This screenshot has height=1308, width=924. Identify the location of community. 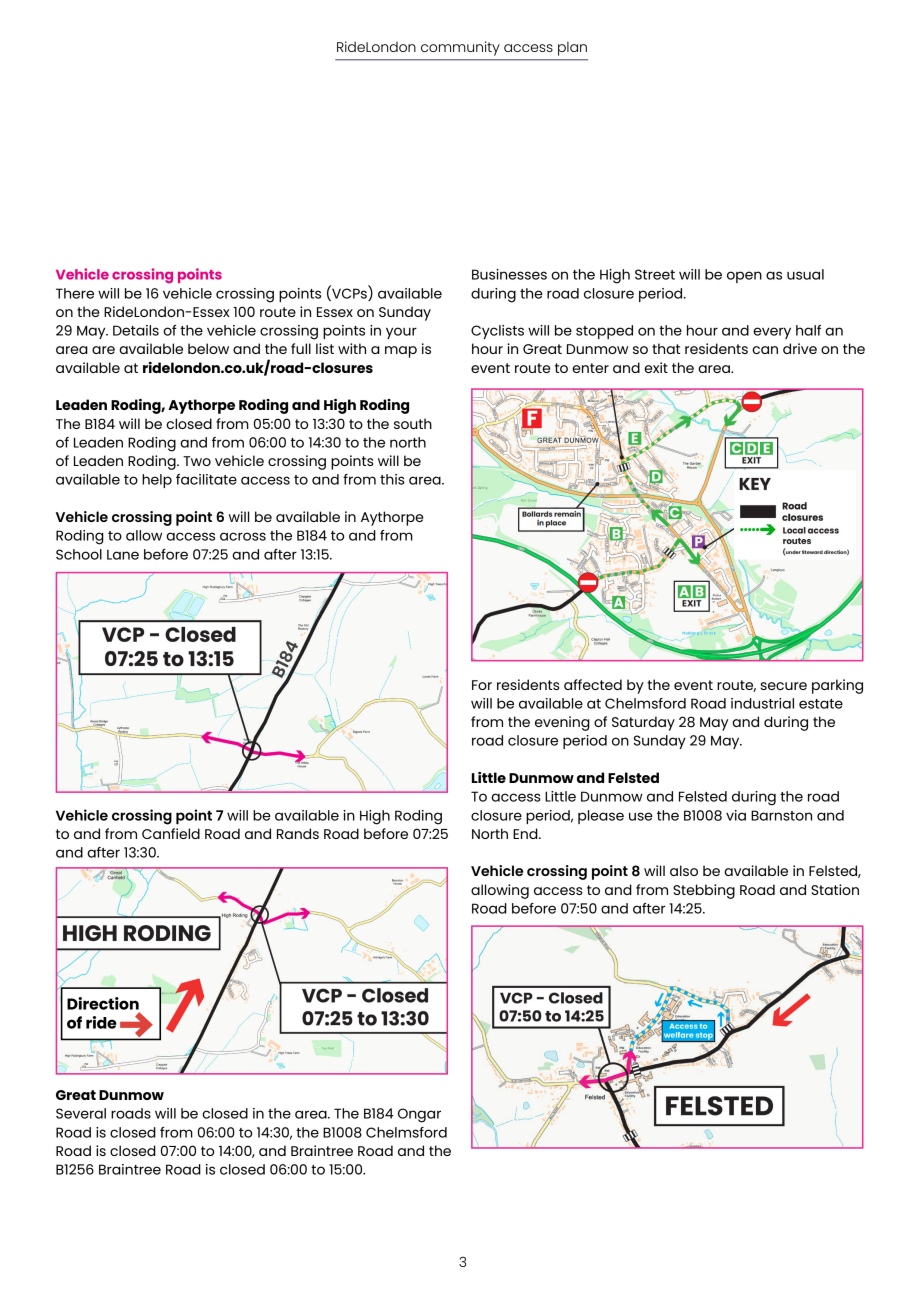
(460, 48).
